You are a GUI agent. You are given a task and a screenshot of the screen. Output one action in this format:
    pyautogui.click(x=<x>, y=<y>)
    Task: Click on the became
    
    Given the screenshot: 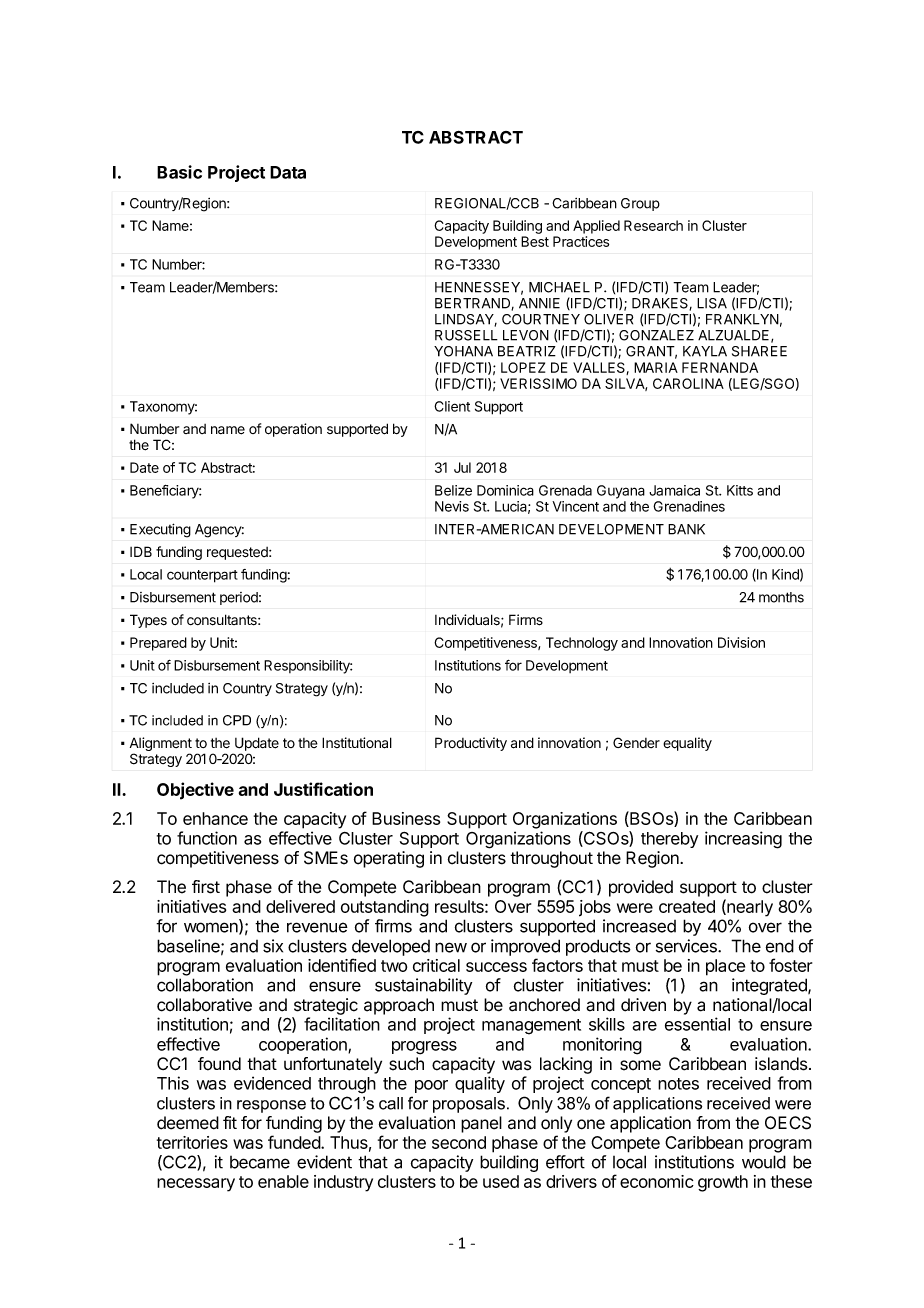 What is the action you would take?
    pyautogui.click(x=260, y=1162)
